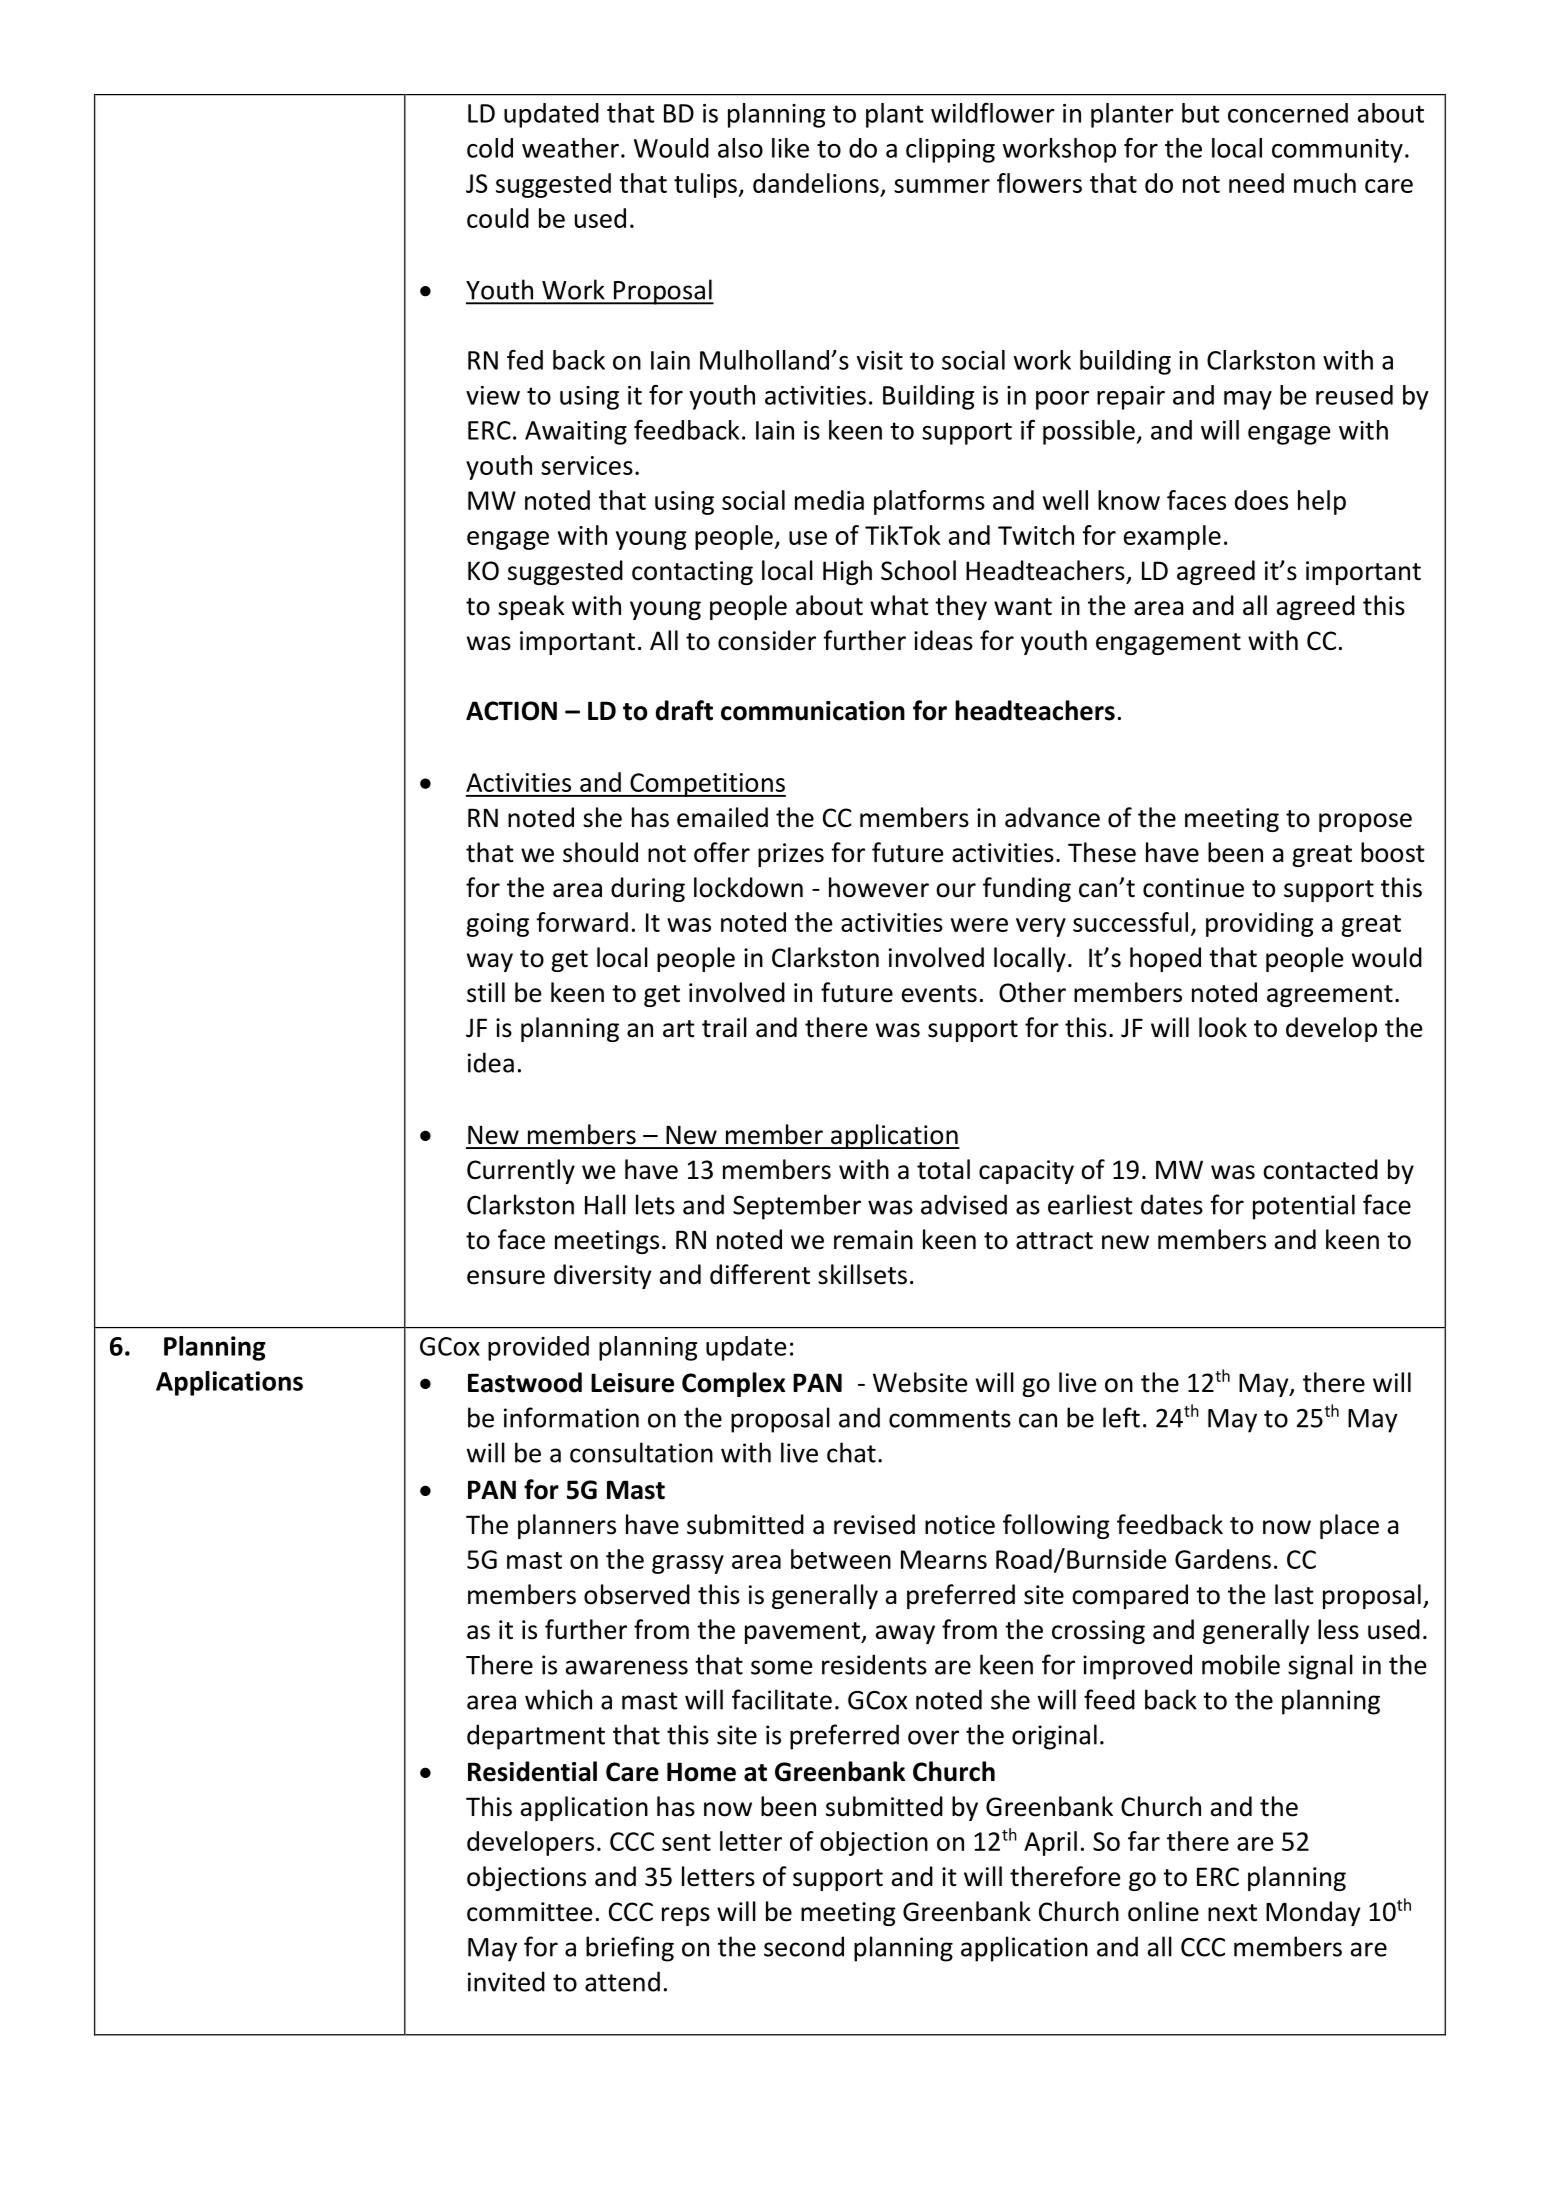 This screenshot has height=2198, width=1554. I want to click on Monday, so click(1313, 1913).
